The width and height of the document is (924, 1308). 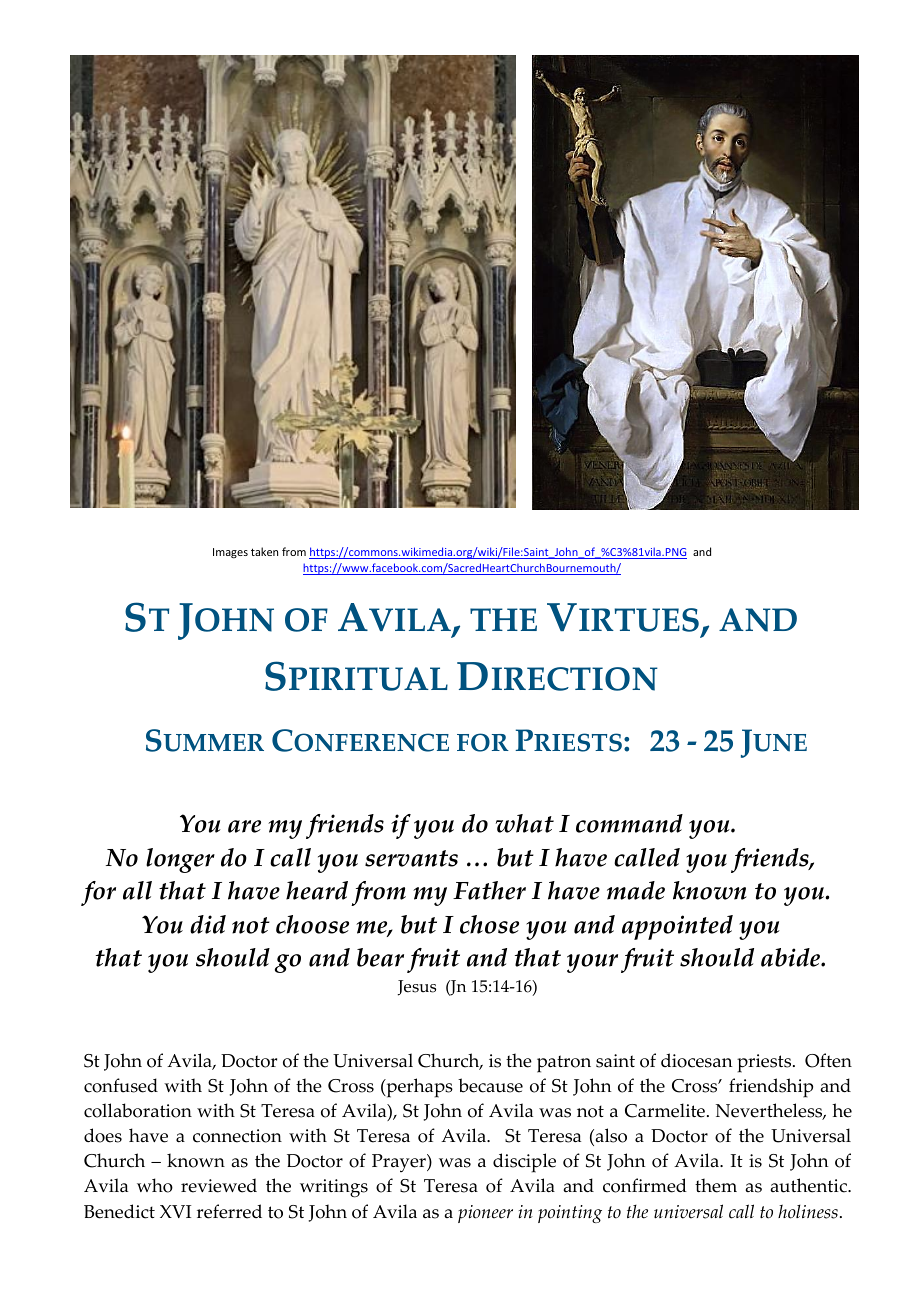 What do you see at coordinates (485, 1214) in the document?
I see `pioneer` at bounding box center [485, 1214].
